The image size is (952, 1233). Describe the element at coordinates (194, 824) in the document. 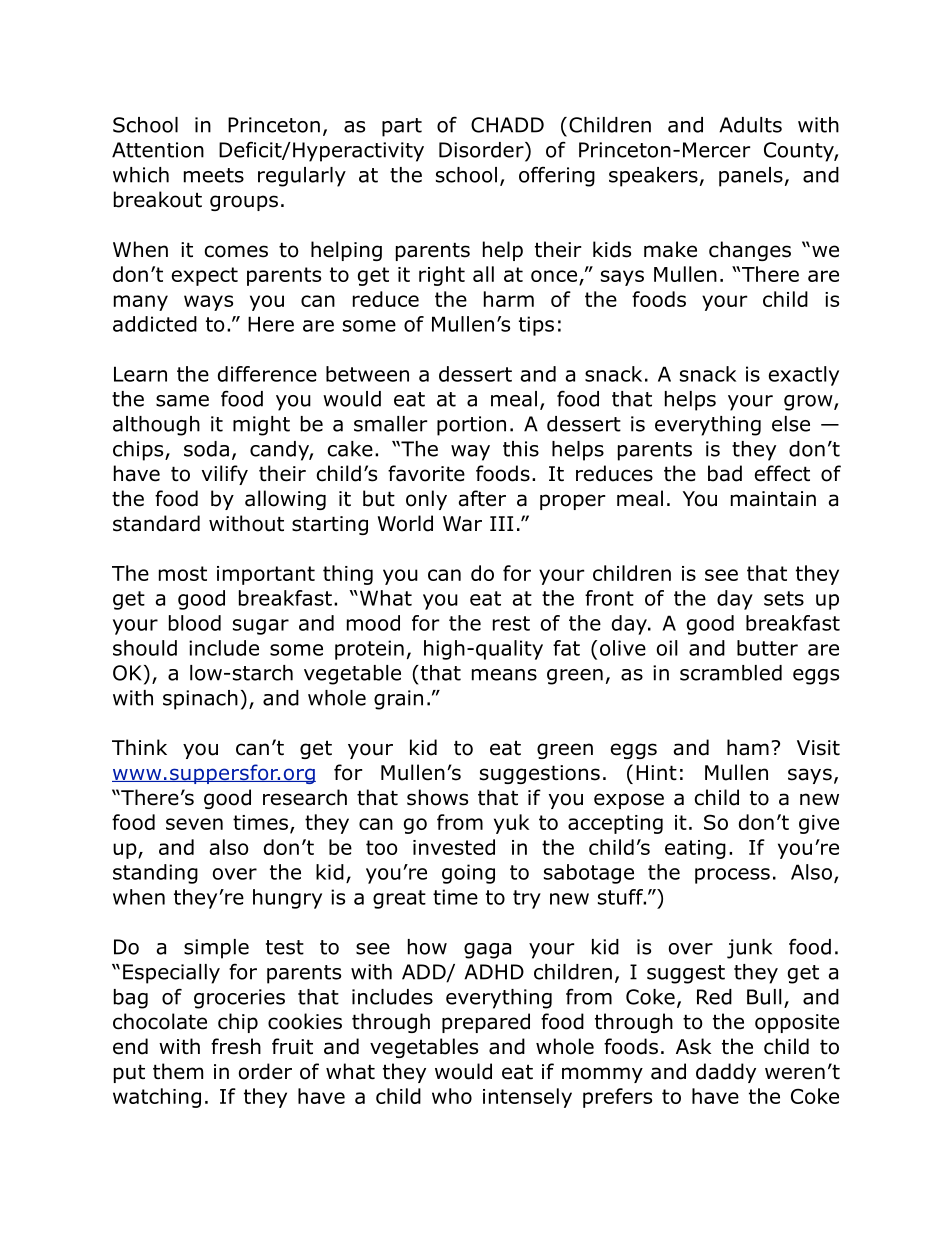

I see `seven` at that location.
